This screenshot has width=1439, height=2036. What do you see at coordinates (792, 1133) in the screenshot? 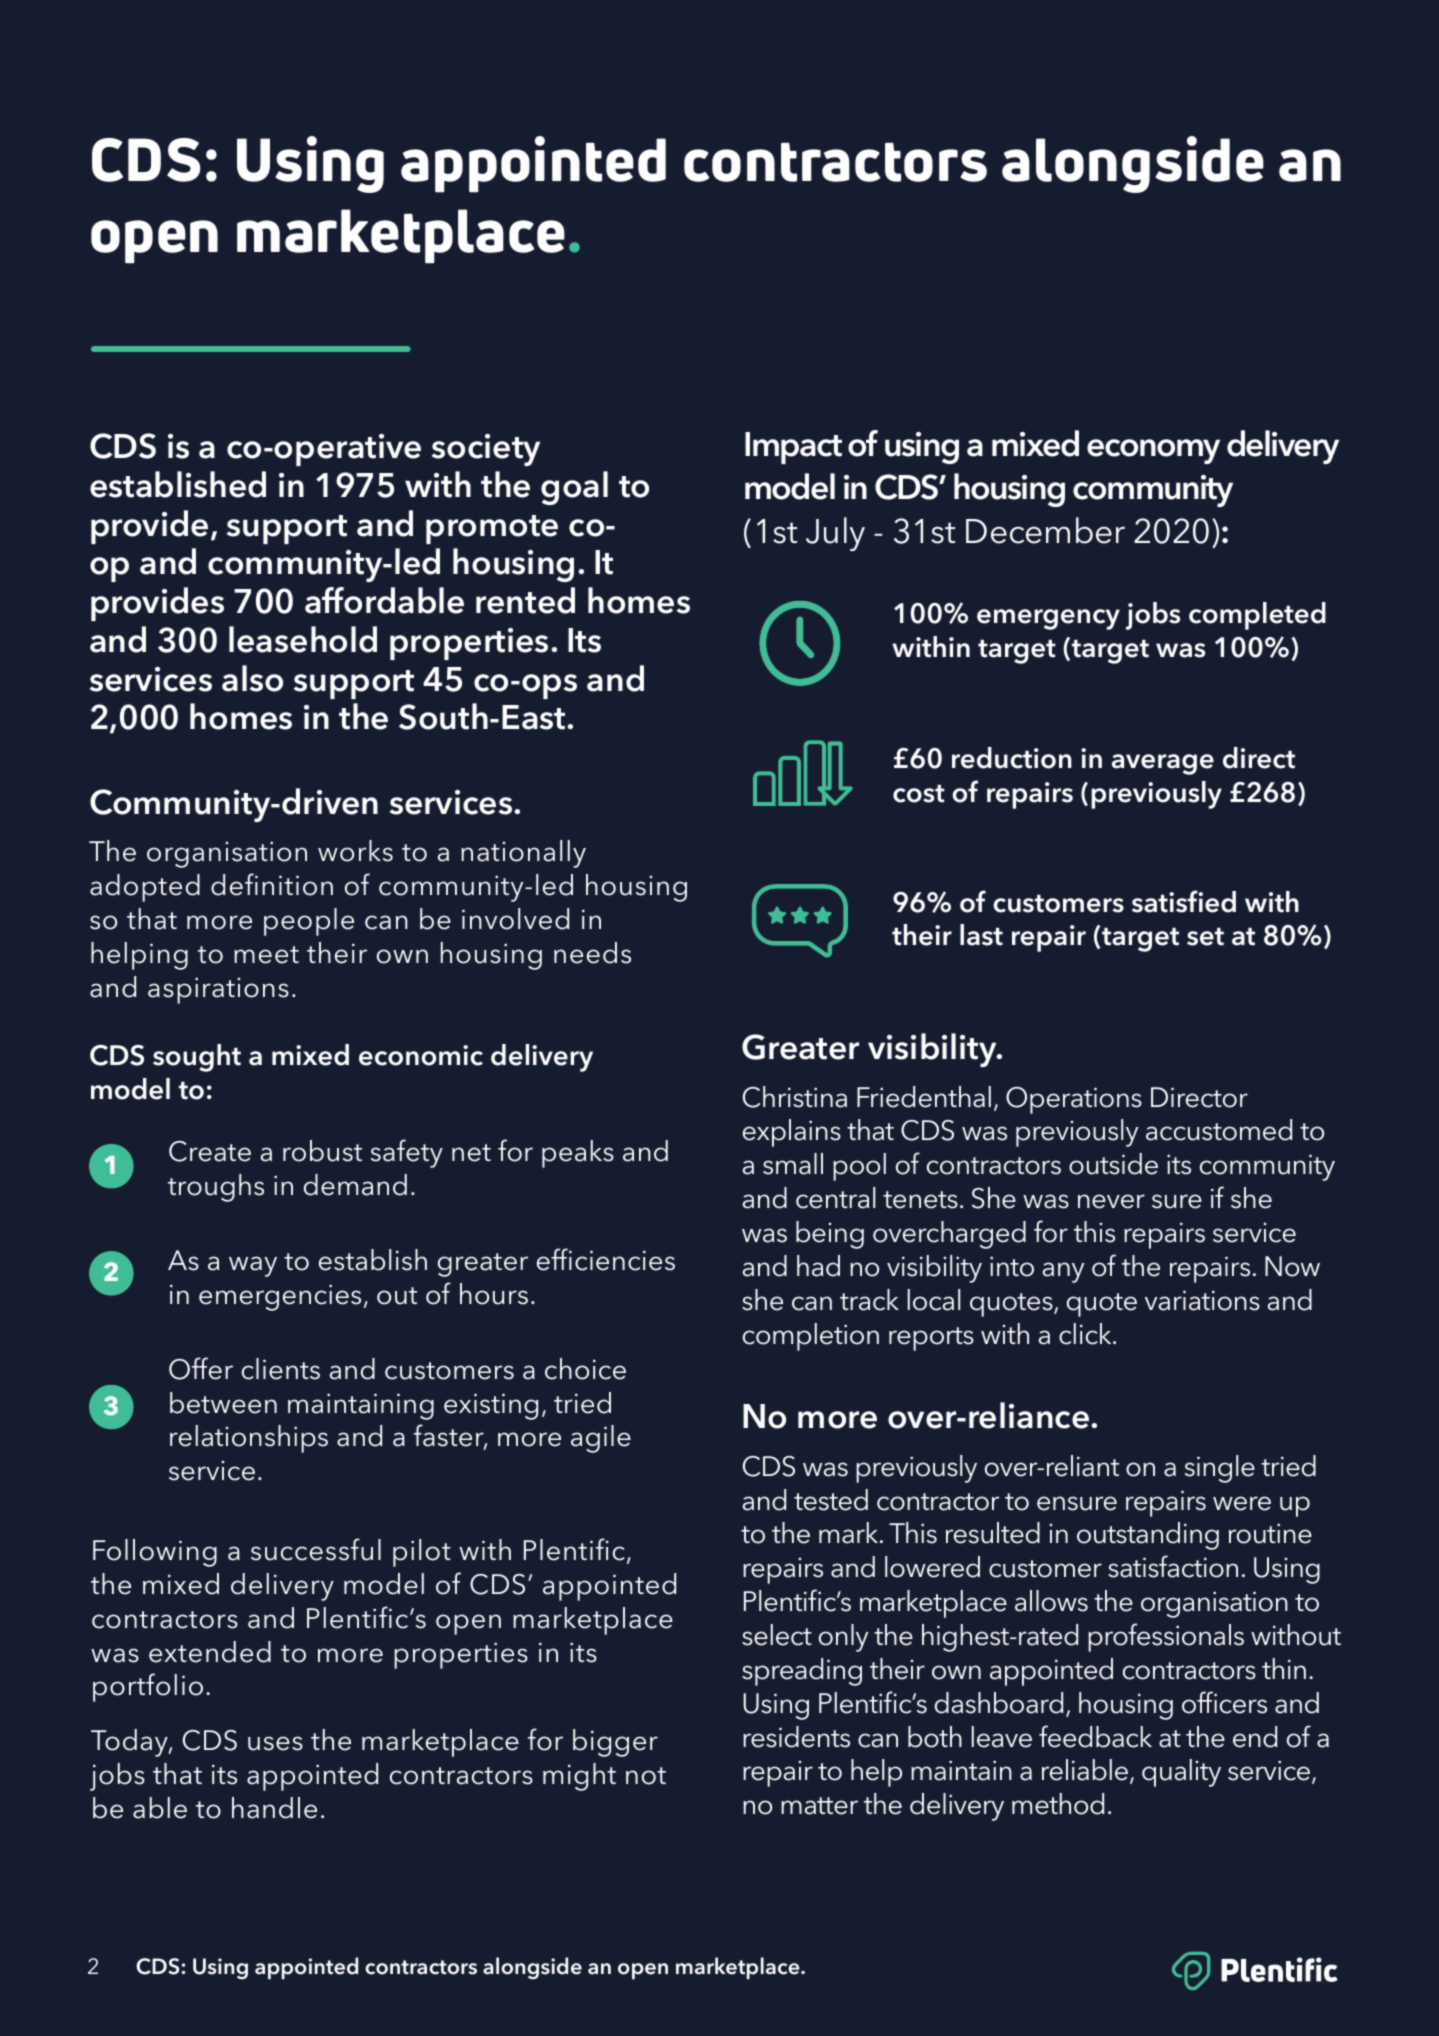
I see `explains` at bounding box center [792, 1133].
